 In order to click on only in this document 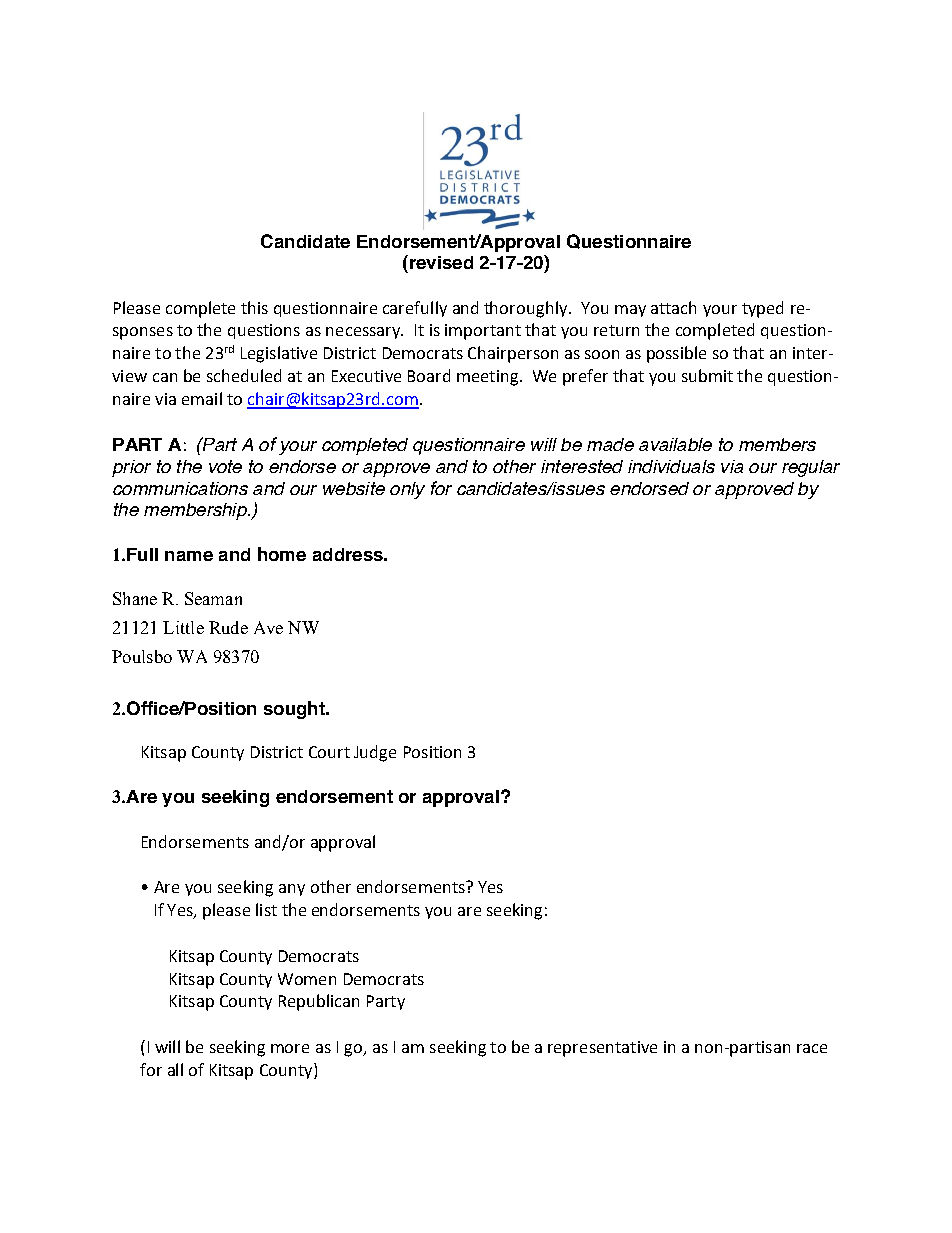, I will do `click(407, 490)`.
